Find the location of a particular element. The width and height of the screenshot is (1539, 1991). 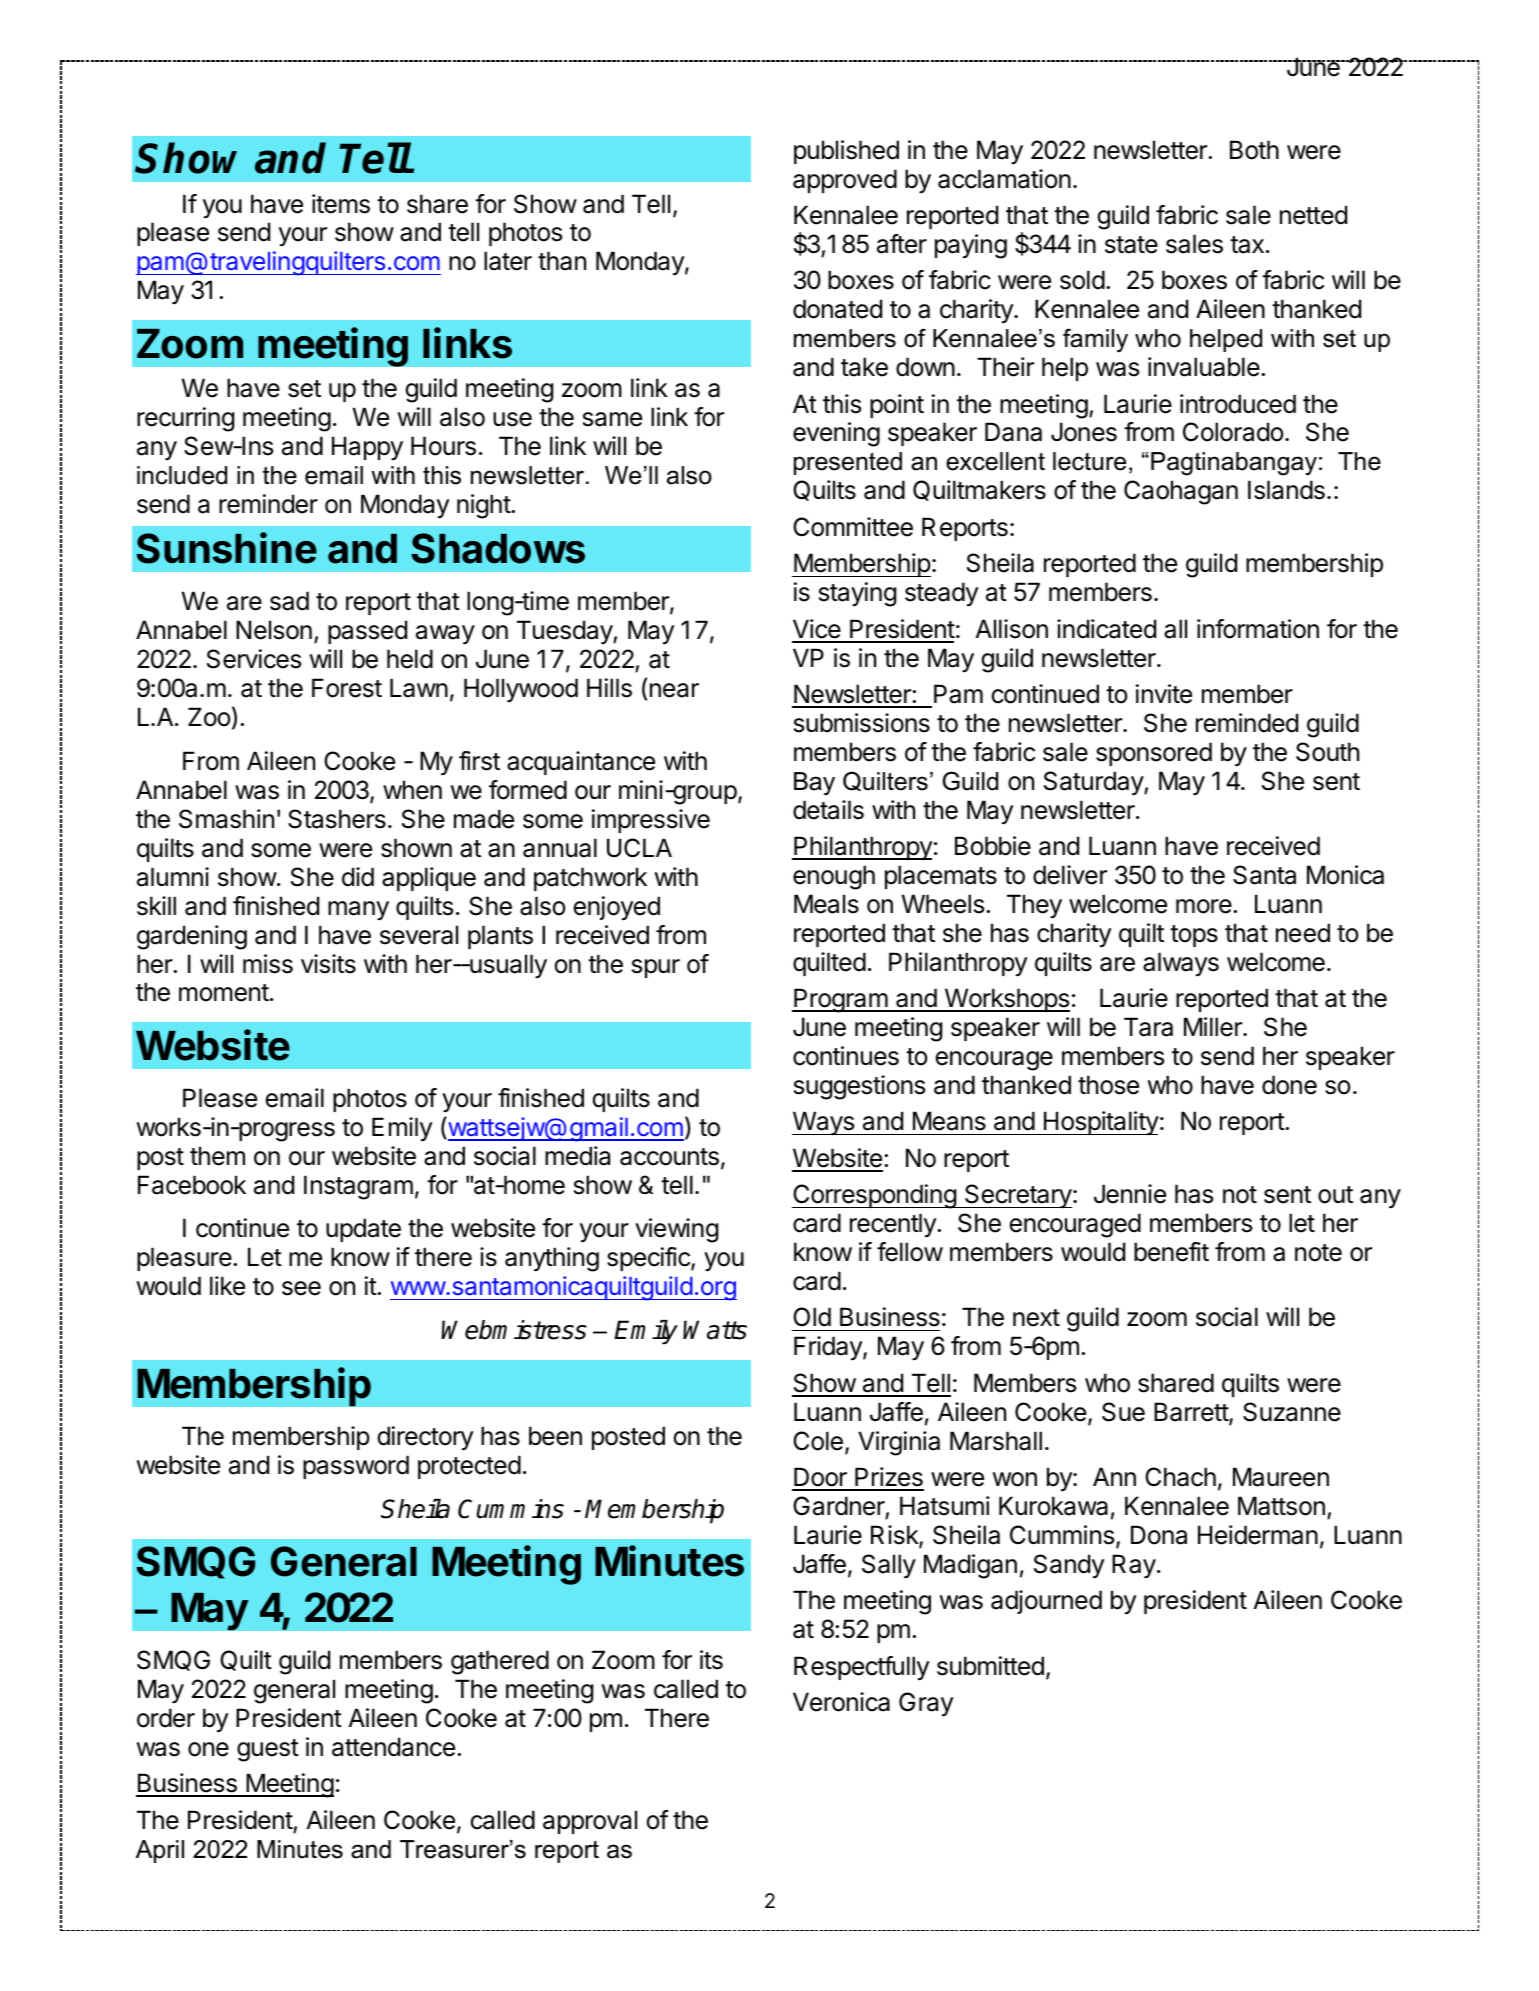

guest is located at coordinates (268, 1750).
